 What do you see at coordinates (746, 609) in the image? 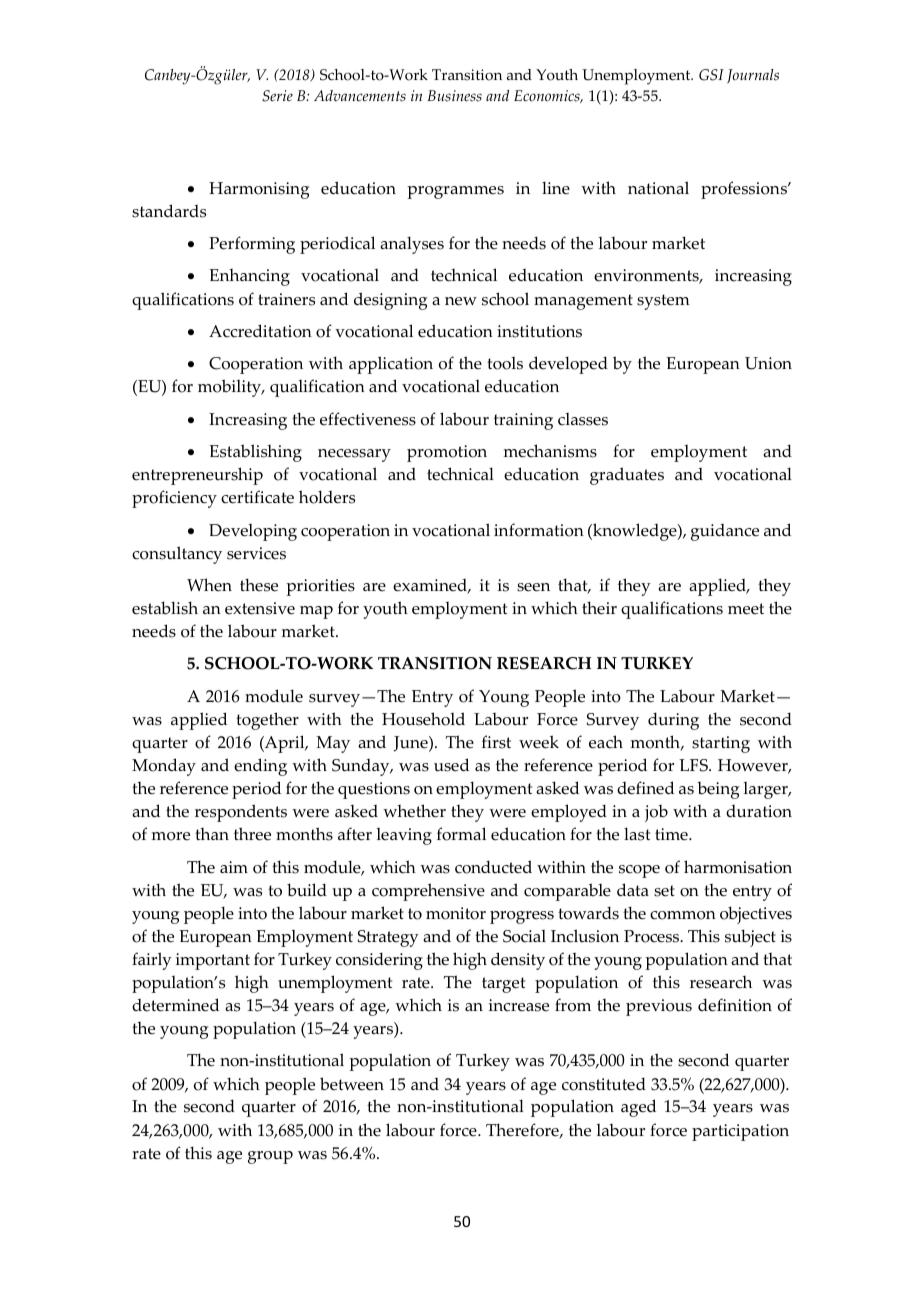
I see `meet` at bounding box center [746, 609].
